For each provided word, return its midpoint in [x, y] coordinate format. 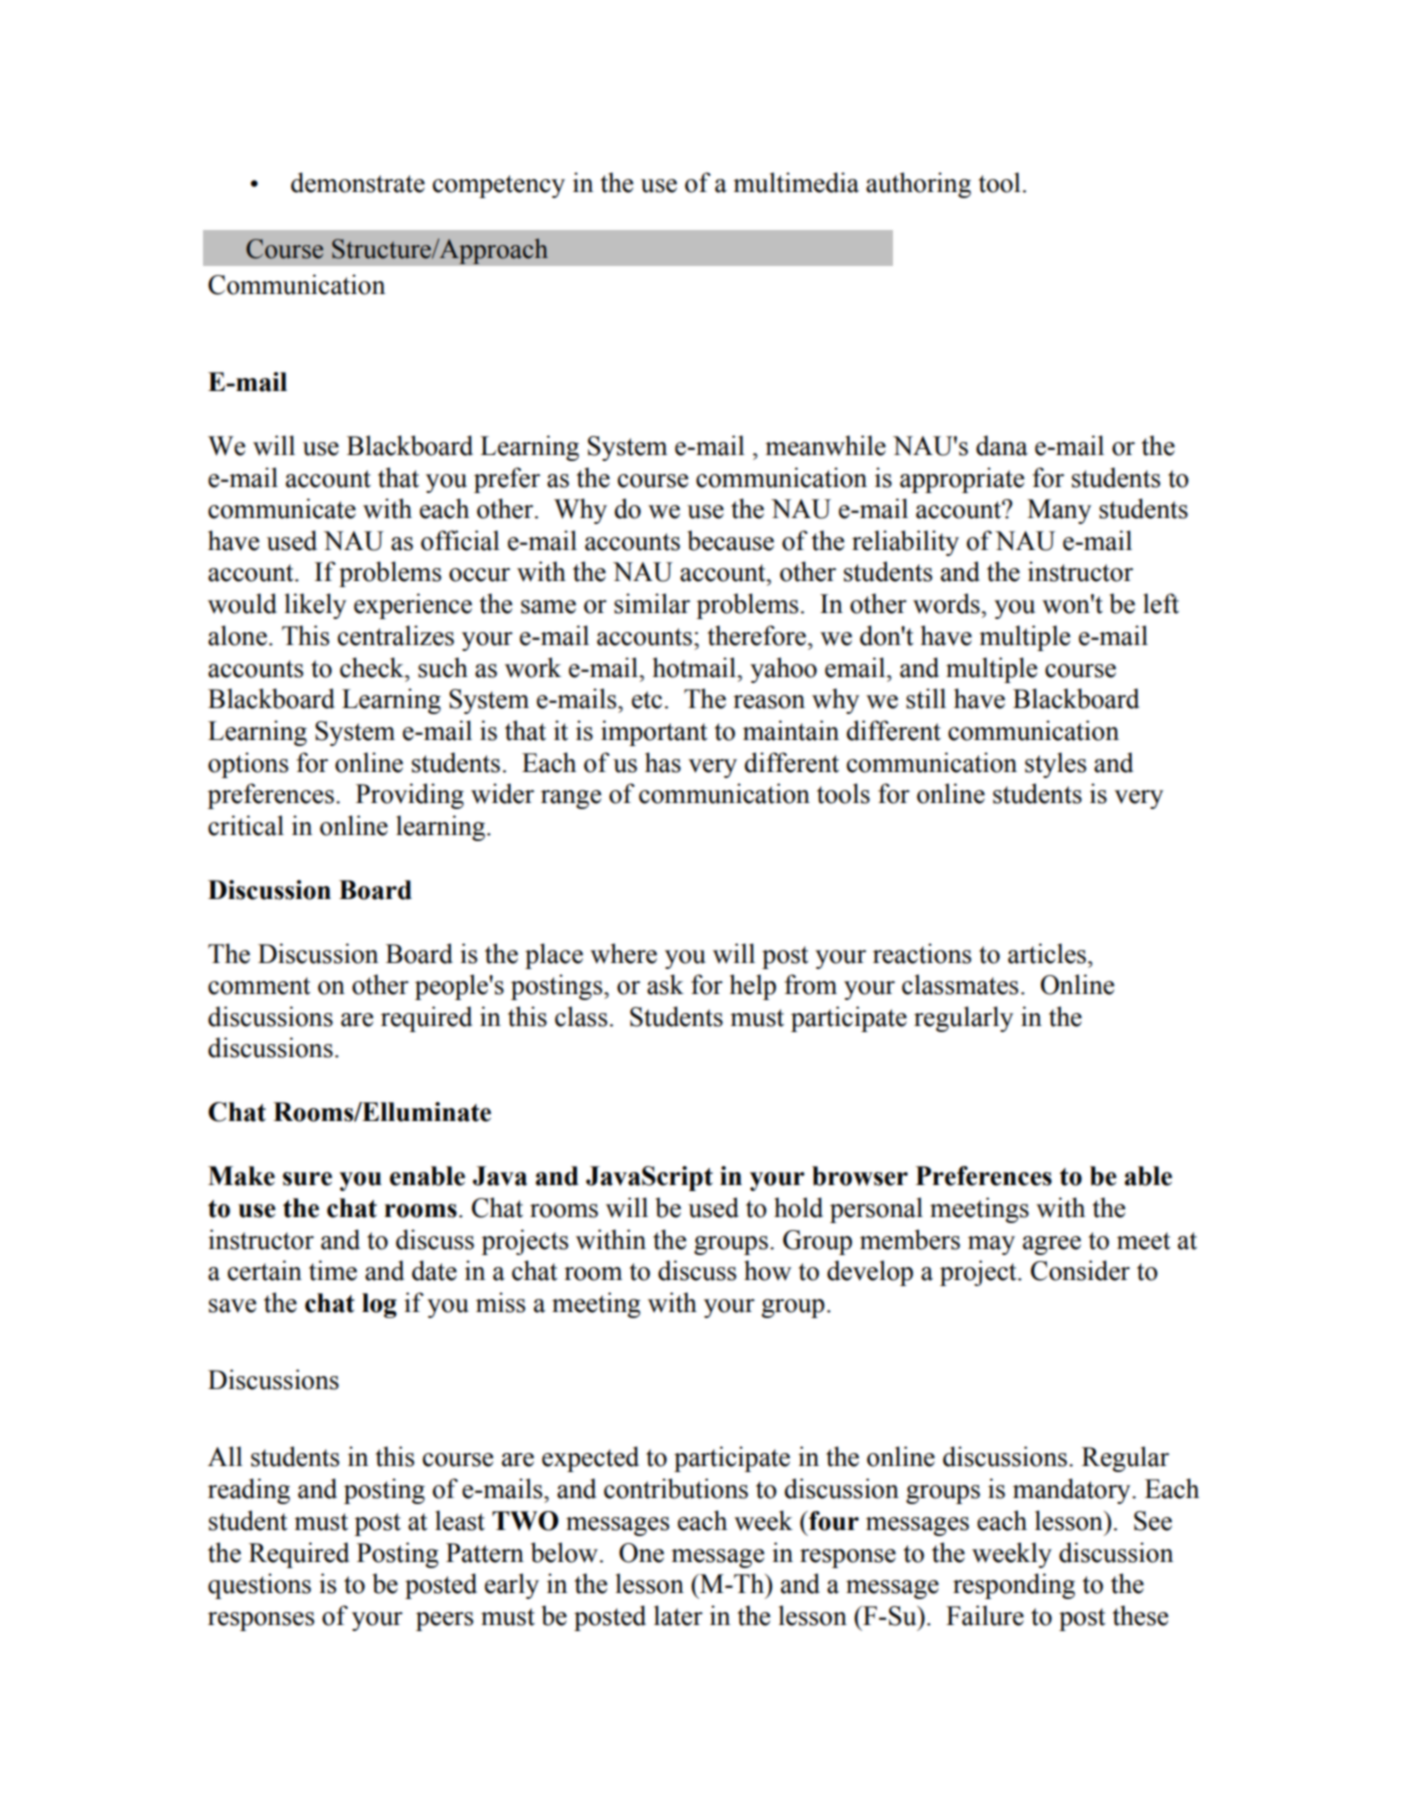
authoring [918, 185]
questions [259, 1586]
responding [1014, 1586]
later [678, 1615]
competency [499, 186]
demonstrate [358, 182]
